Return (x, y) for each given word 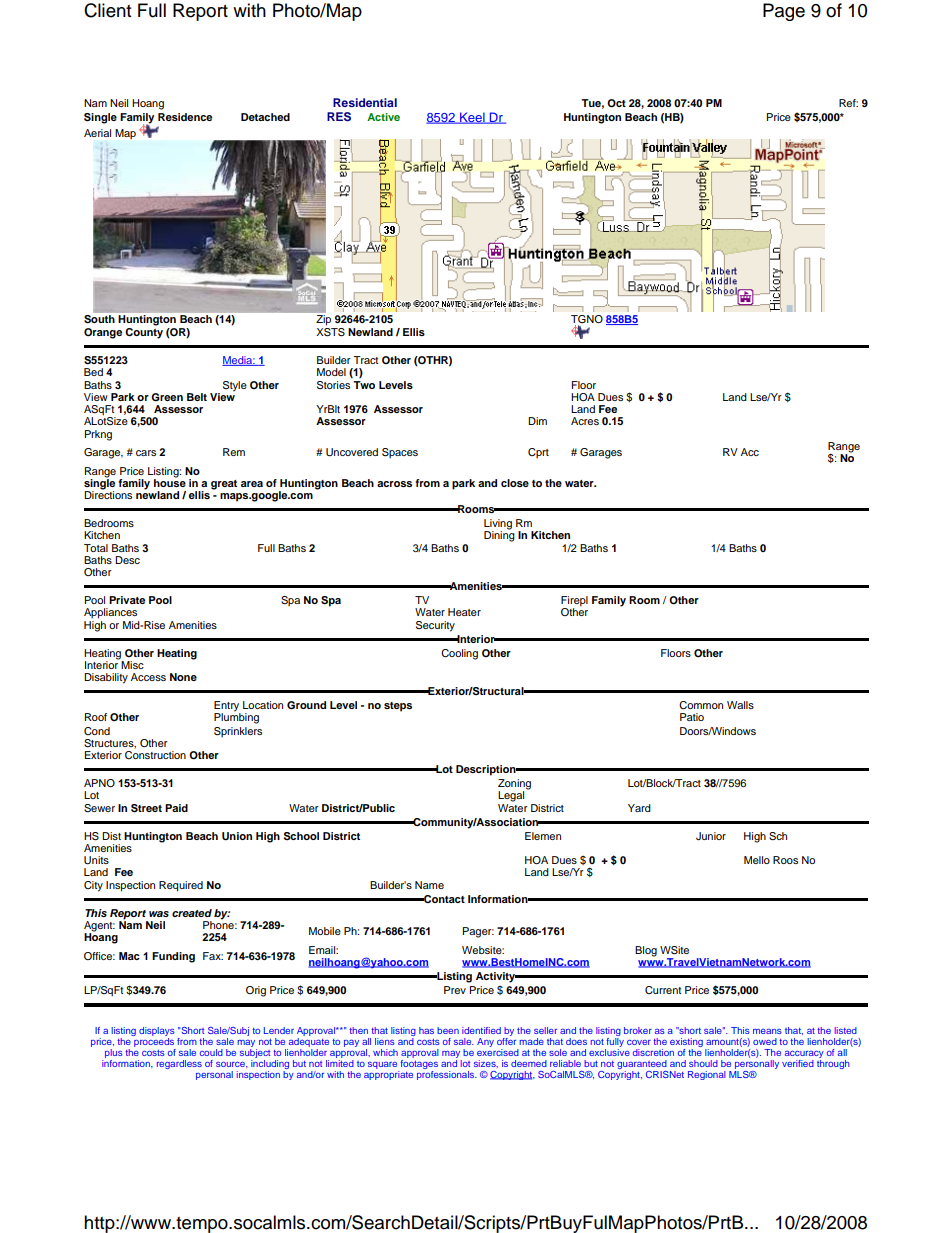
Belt (197, 397)
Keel (472, 118)
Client (107, 10)
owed (765, 1041)
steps (398, 707)
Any (485, 1042)
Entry (227, 707)
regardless (179, 1064)
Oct (616, 103)
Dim (537, 421)
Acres (585, 421)
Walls (740, 705)
